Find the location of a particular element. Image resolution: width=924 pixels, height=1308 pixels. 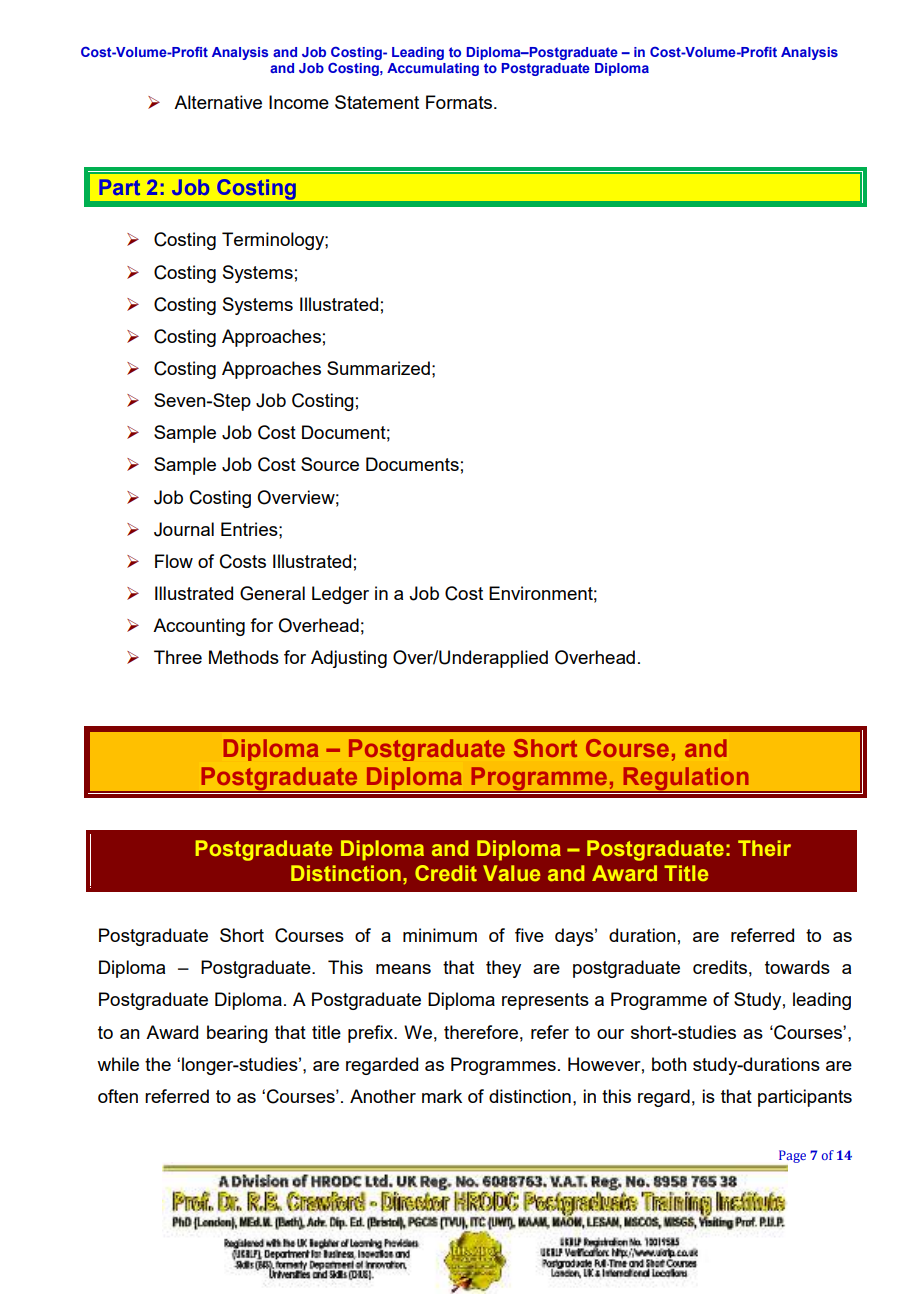

Summarized is located at coordinates (378, 368).
